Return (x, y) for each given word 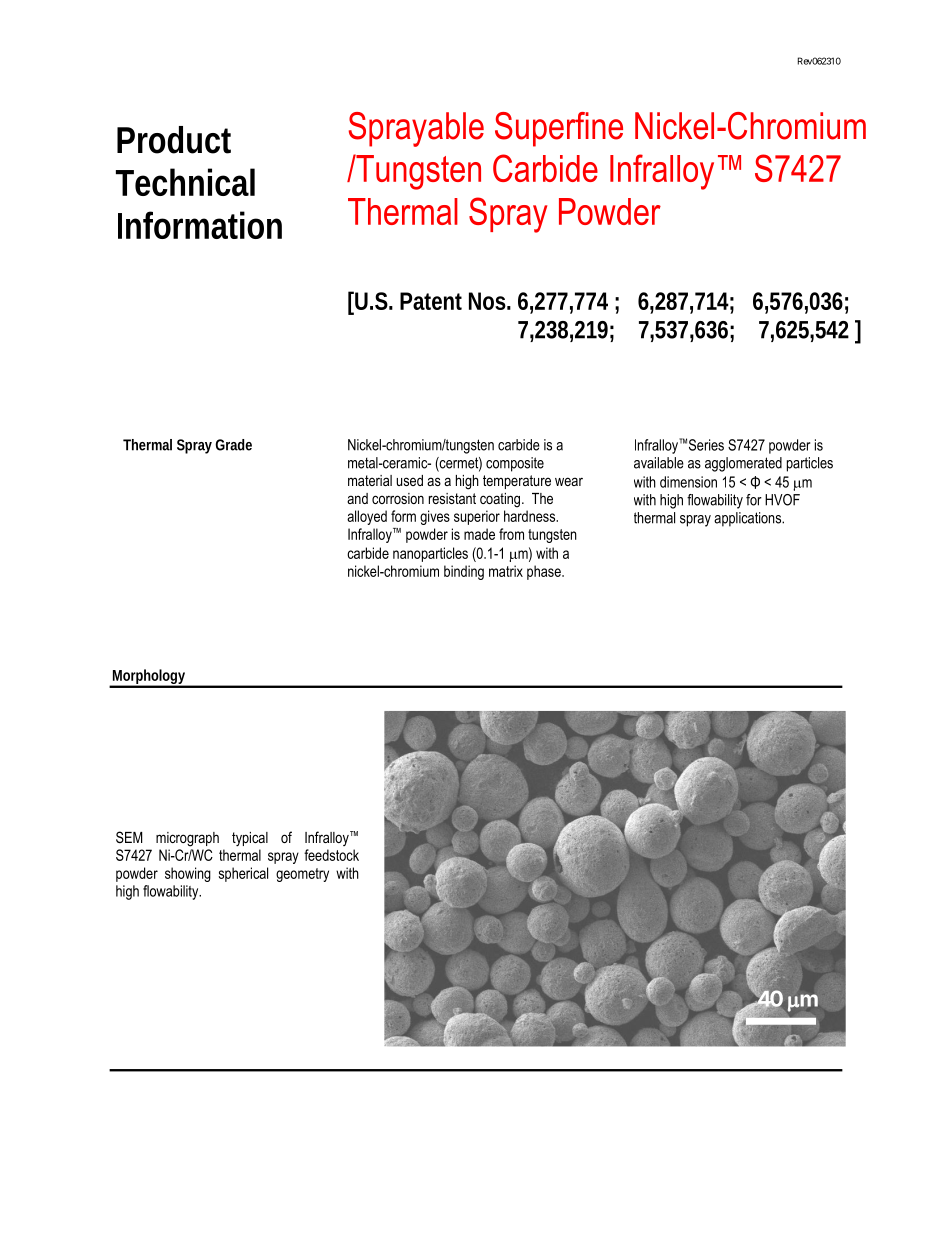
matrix (506, 571)
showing (188, 874)
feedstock (331, 855)
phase (545, 572)
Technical (185, 182)
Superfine (559, 129)
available (659, 463)
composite (515, 464)
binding (464, 572)
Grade (233, 445)
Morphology (150, 678)
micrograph (187, 839)
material (370, 480)
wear (569, 481)
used (409, 480)
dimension (688, 482)
